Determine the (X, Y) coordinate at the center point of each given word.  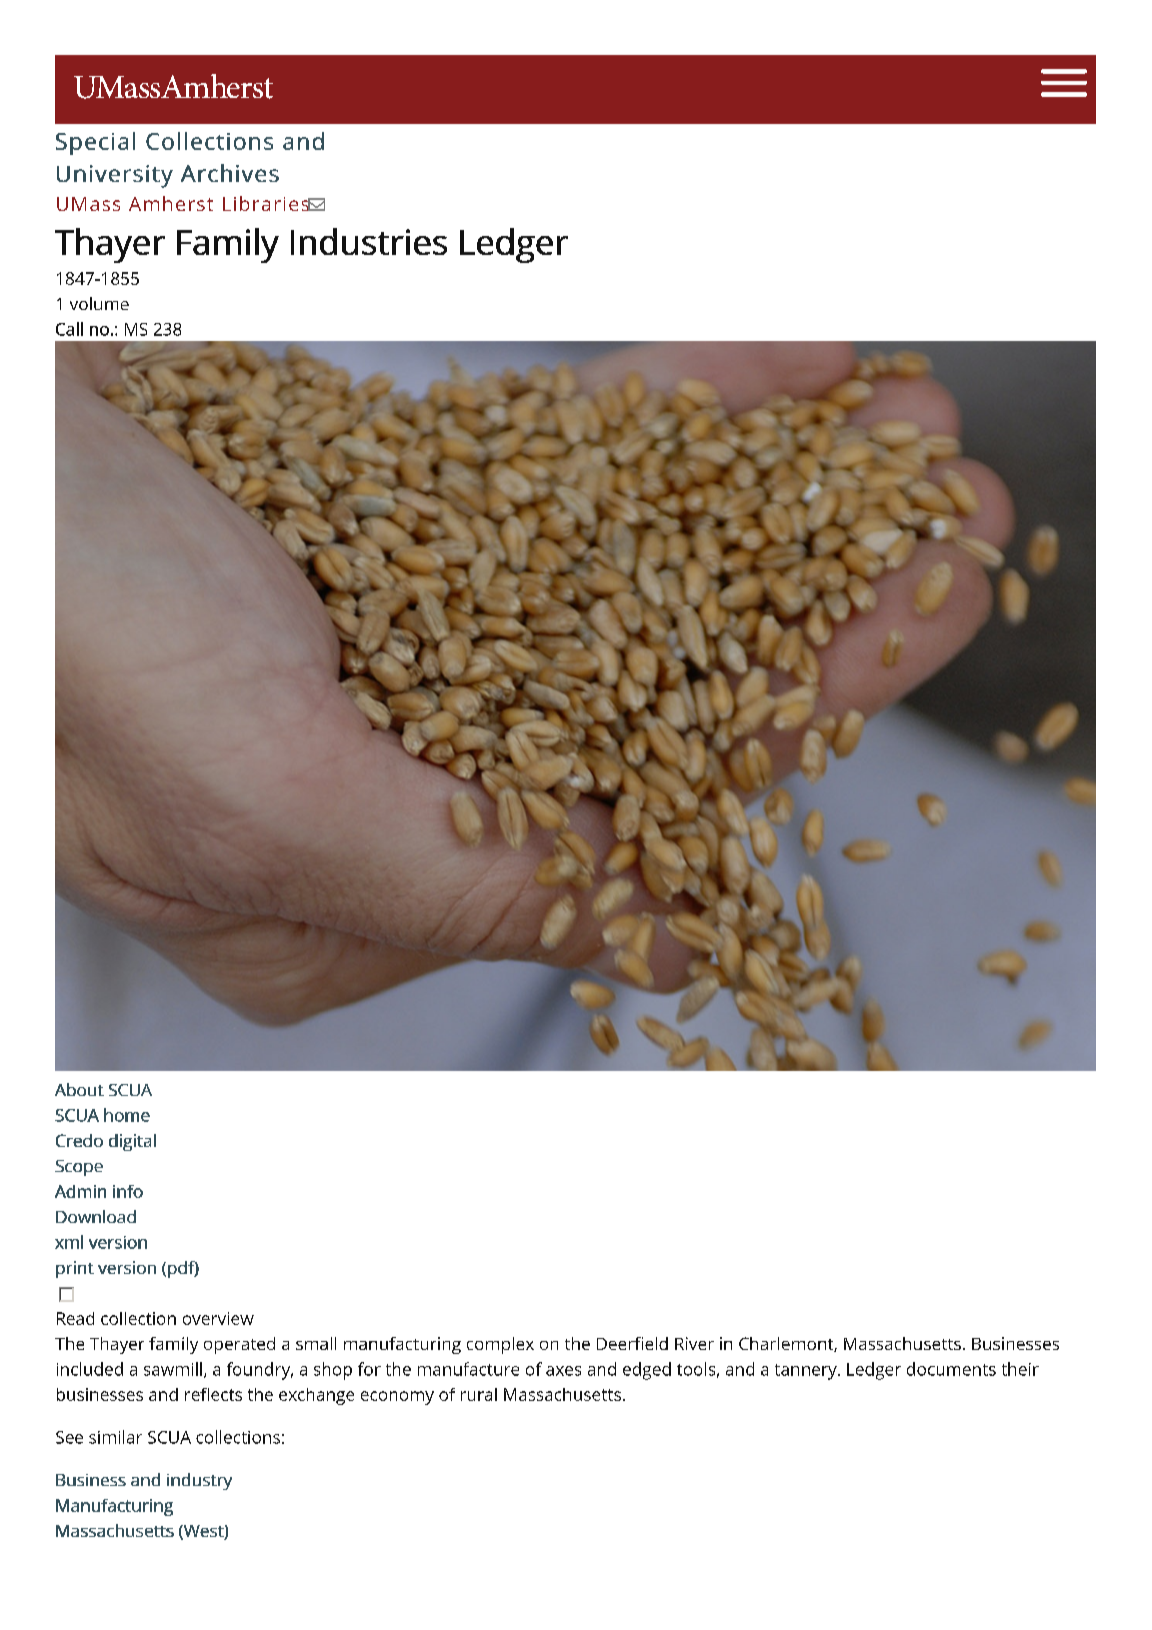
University (115, 176)
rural (479, 1394)
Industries (369, 241)
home (127, 1115)
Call (69, 329)
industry (199, 1481)
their (1020, 1369)
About (79, 1089)
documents (951, 1369)
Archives (230, 173)
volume (99, 303)
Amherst (171, 203)
